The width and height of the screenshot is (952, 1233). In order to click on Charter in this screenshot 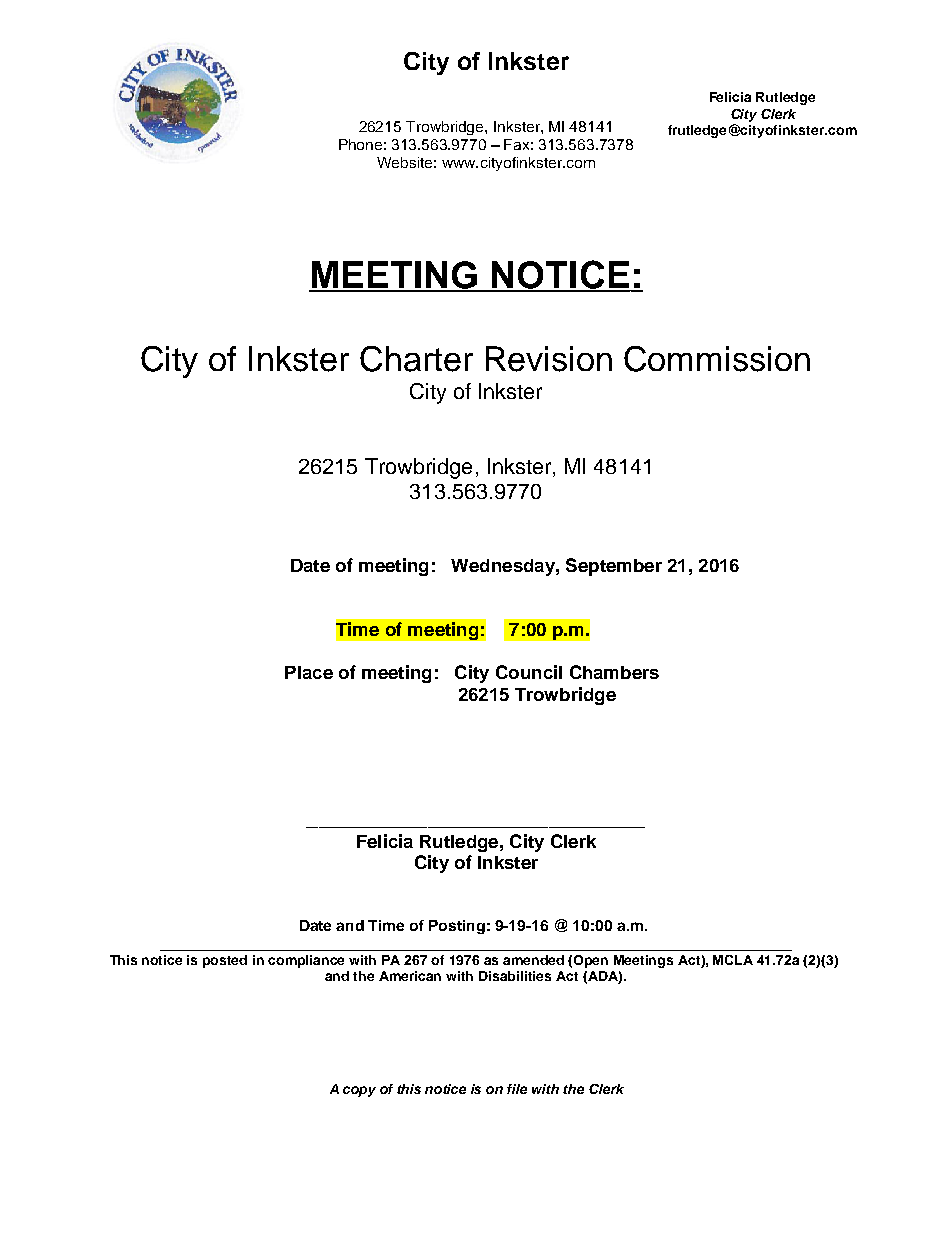, I will do `click(416, 359)`.
